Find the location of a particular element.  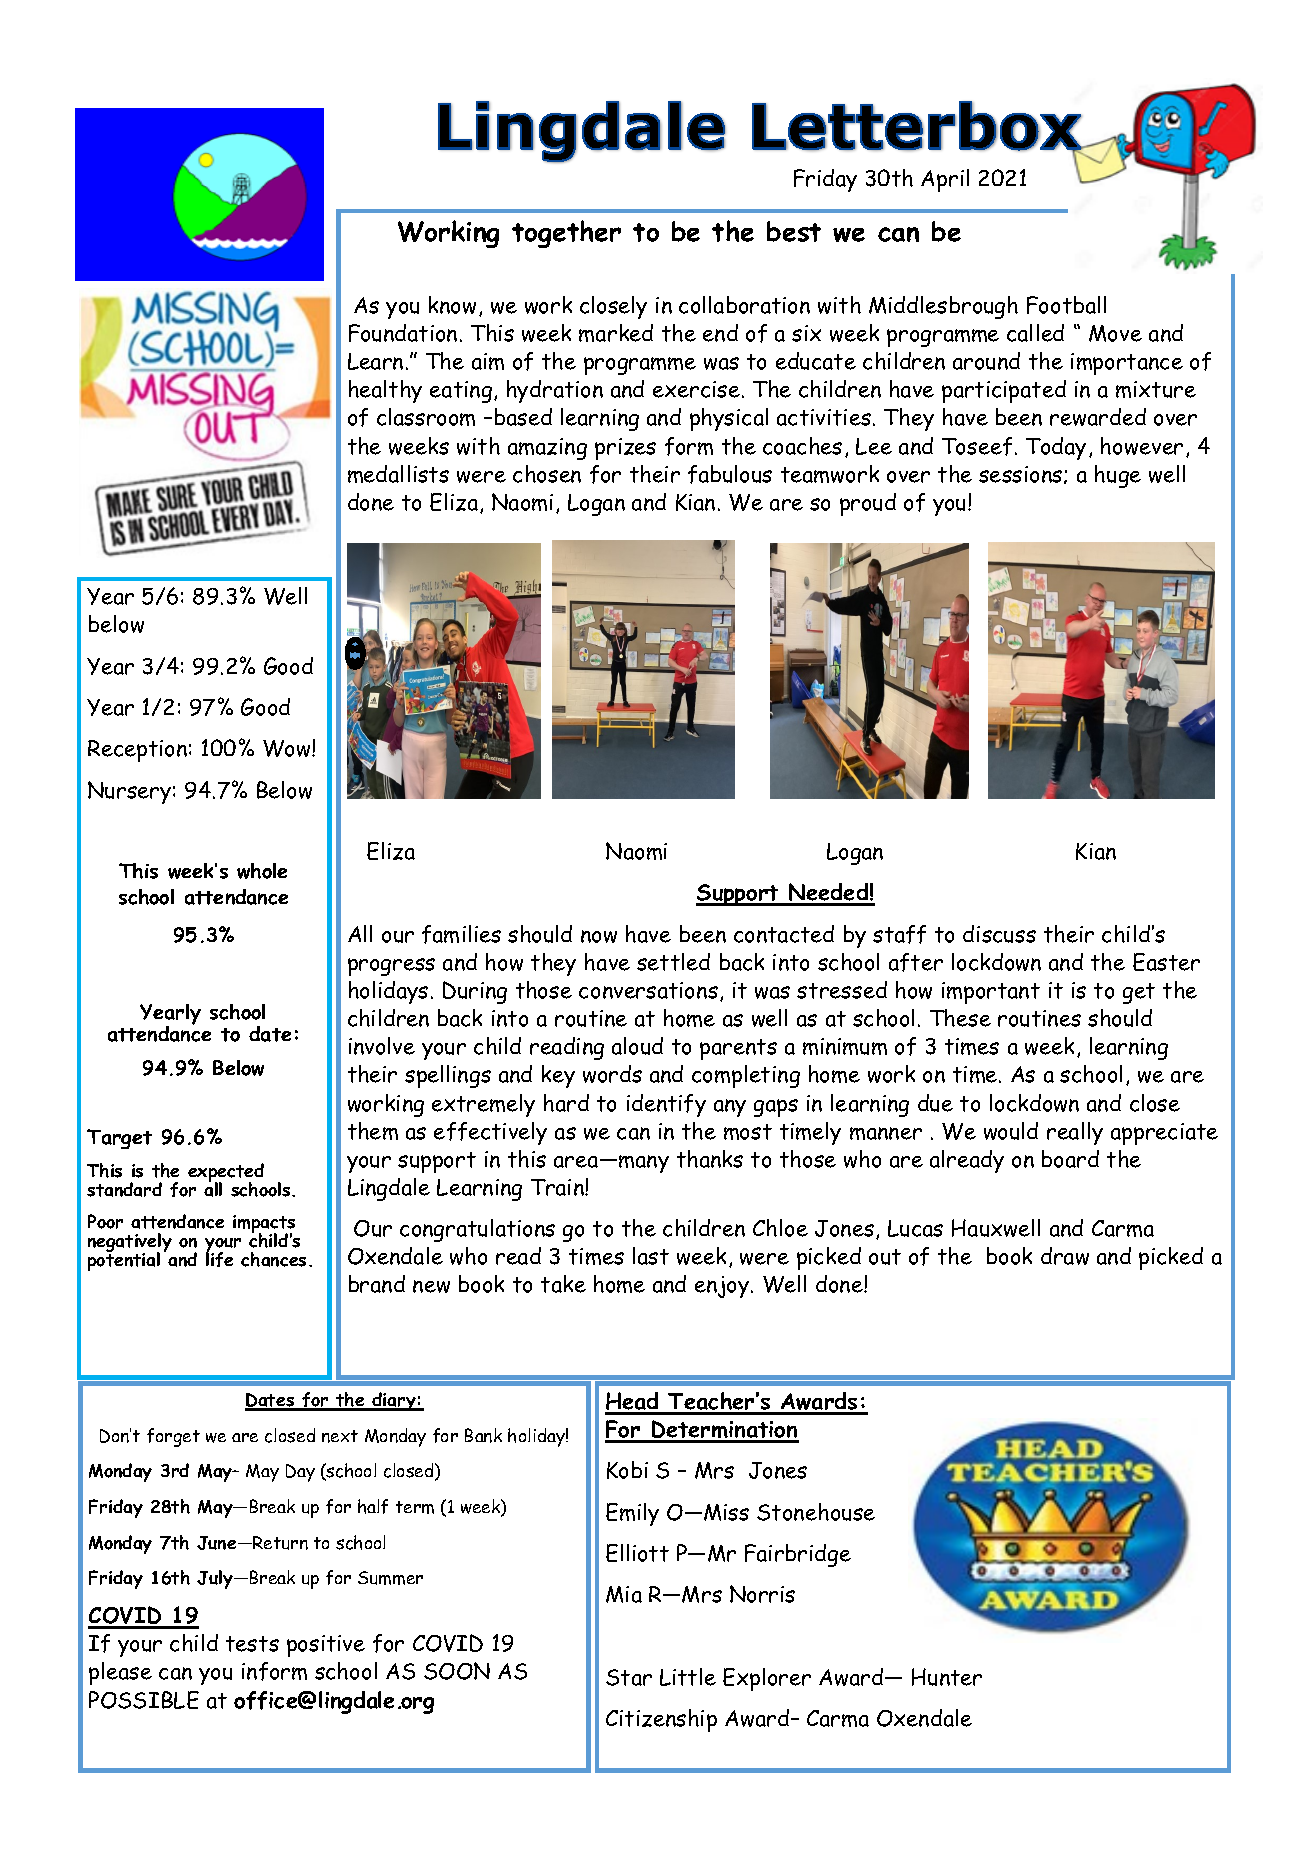

chosen is located at coordinates (547, 474).
